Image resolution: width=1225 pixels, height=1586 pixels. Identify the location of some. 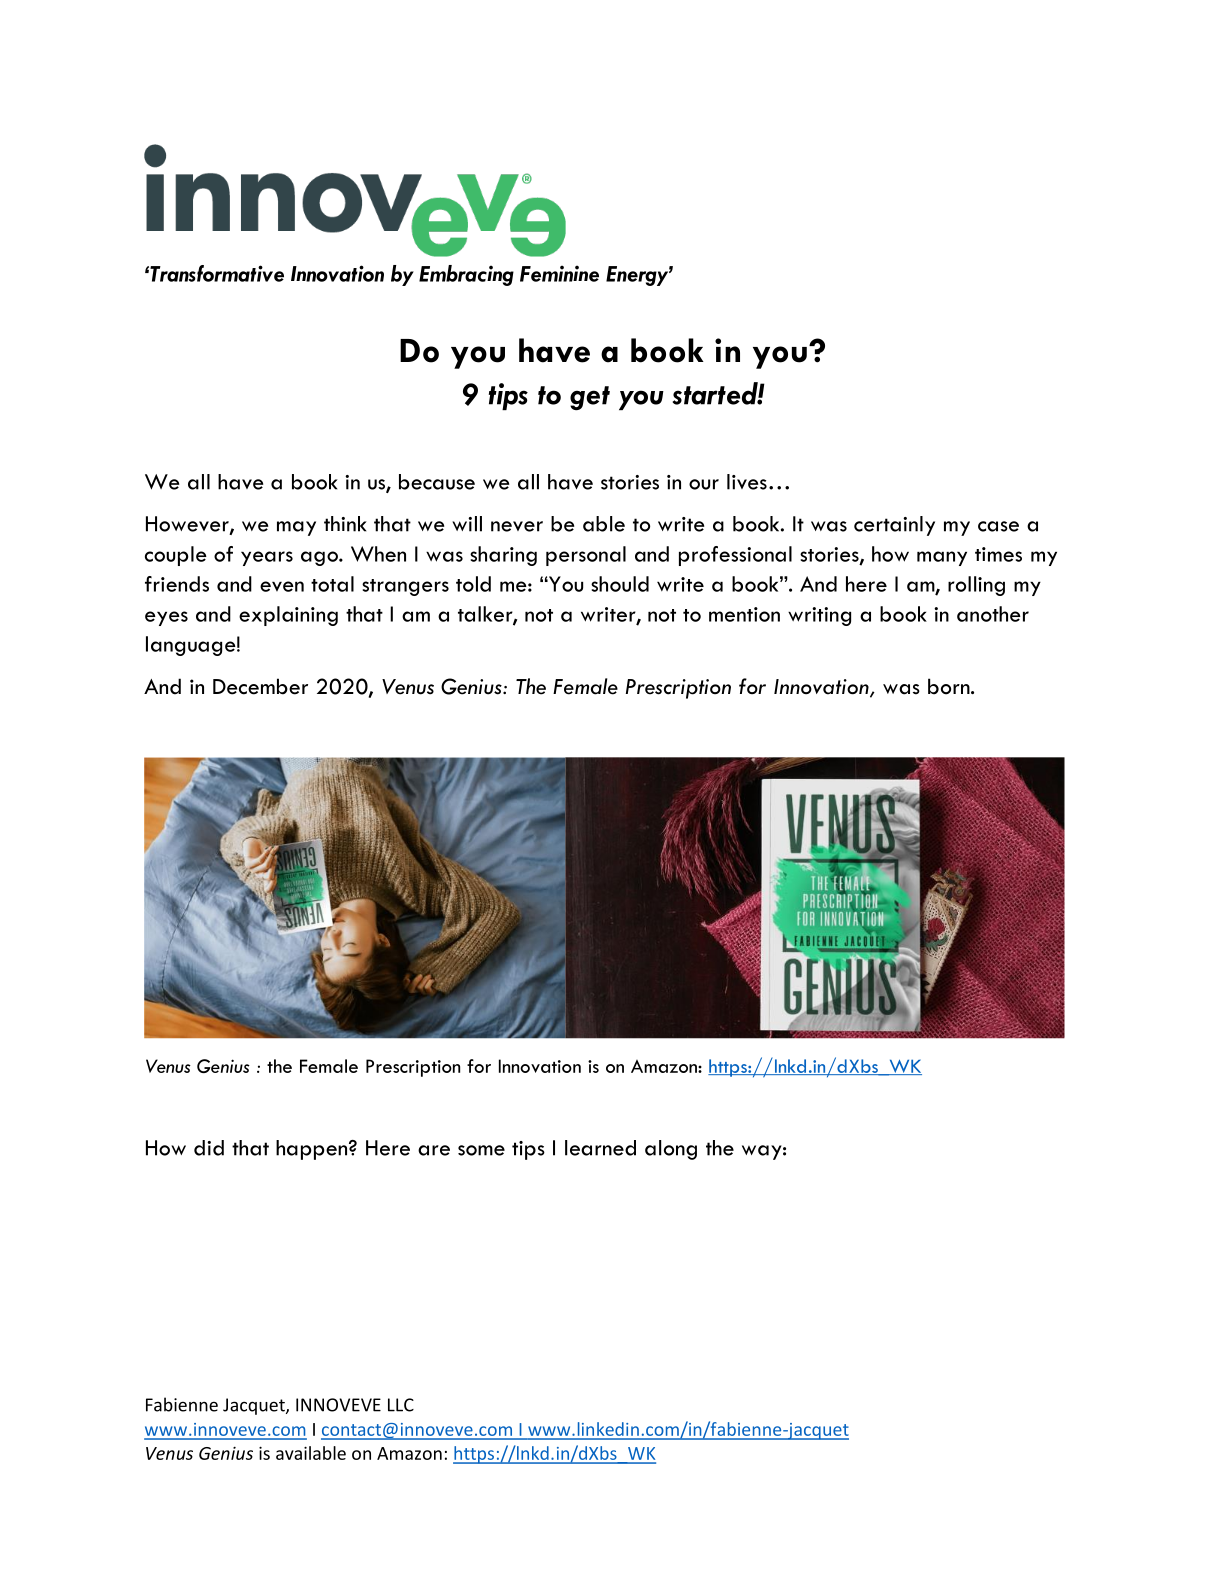
(481, 1150).
